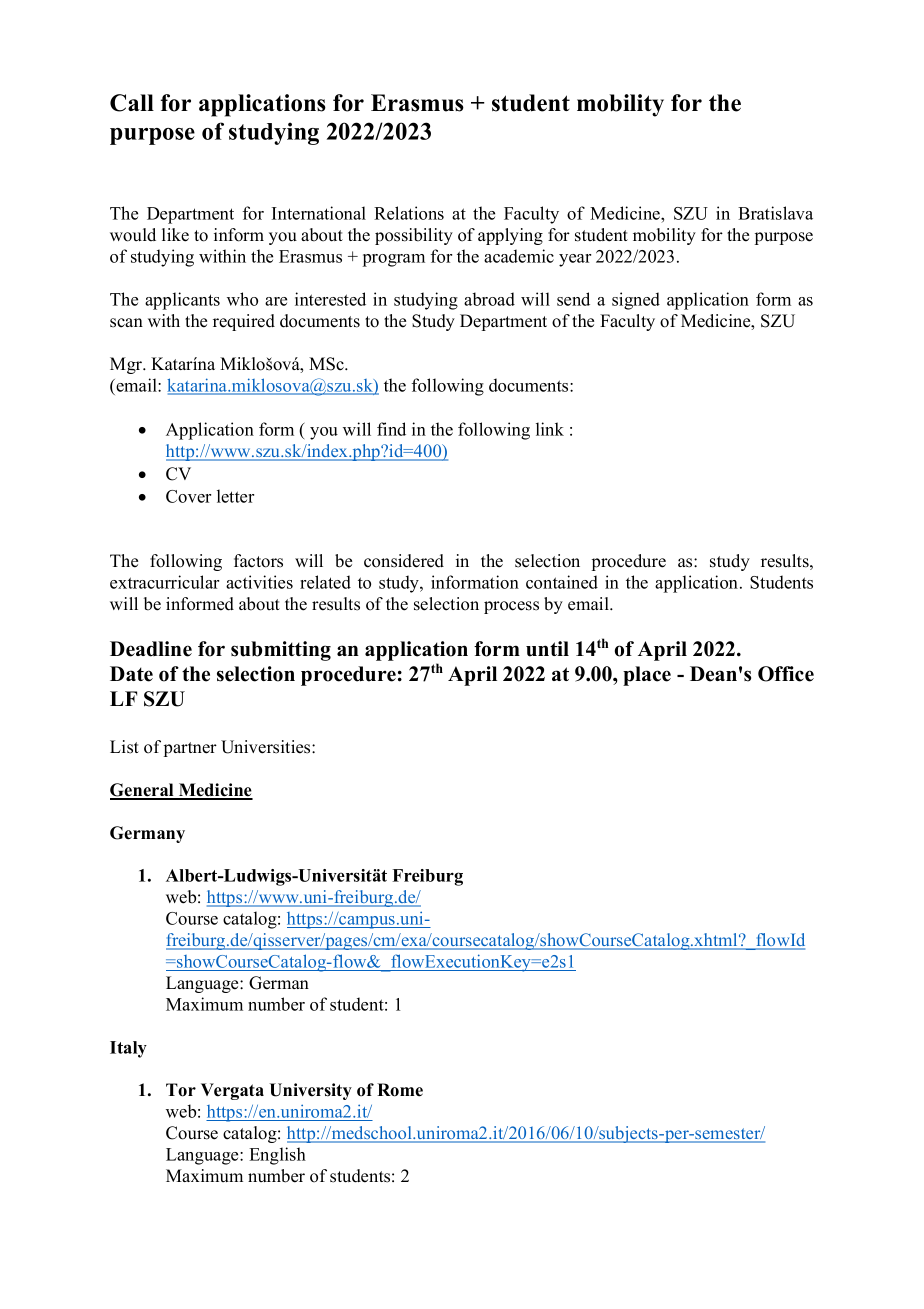 This screenshot has width=924, height=1309. What do you see at coordinates (786, 674) in the screenshot?
I see `Office` at bounding box center [786, 674].
